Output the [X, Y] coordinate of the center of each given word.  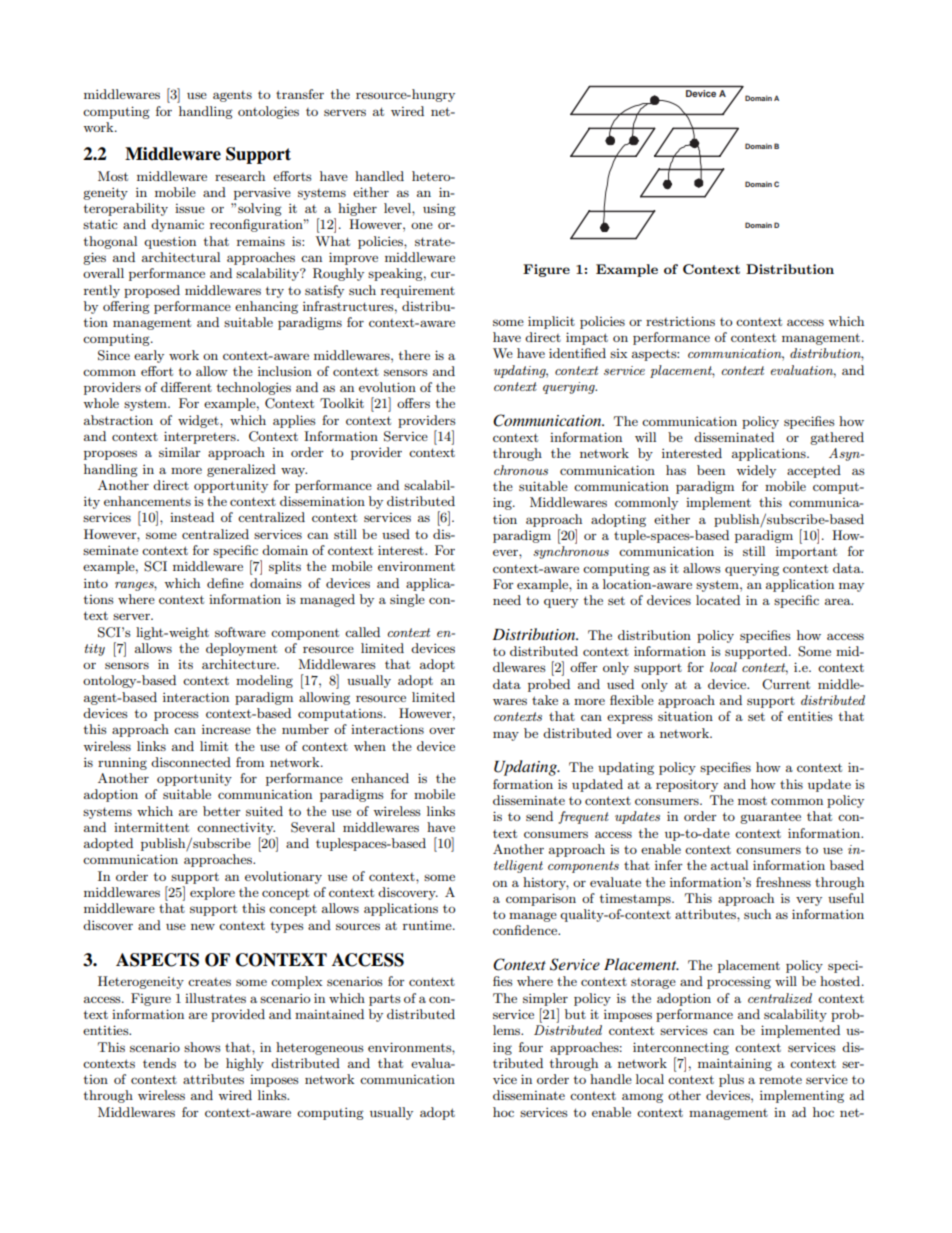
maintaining [735, 1064]
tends [159, 1063]
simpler [545, 999]
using [439, 209]
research [240, 176]
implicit [551, 322]
